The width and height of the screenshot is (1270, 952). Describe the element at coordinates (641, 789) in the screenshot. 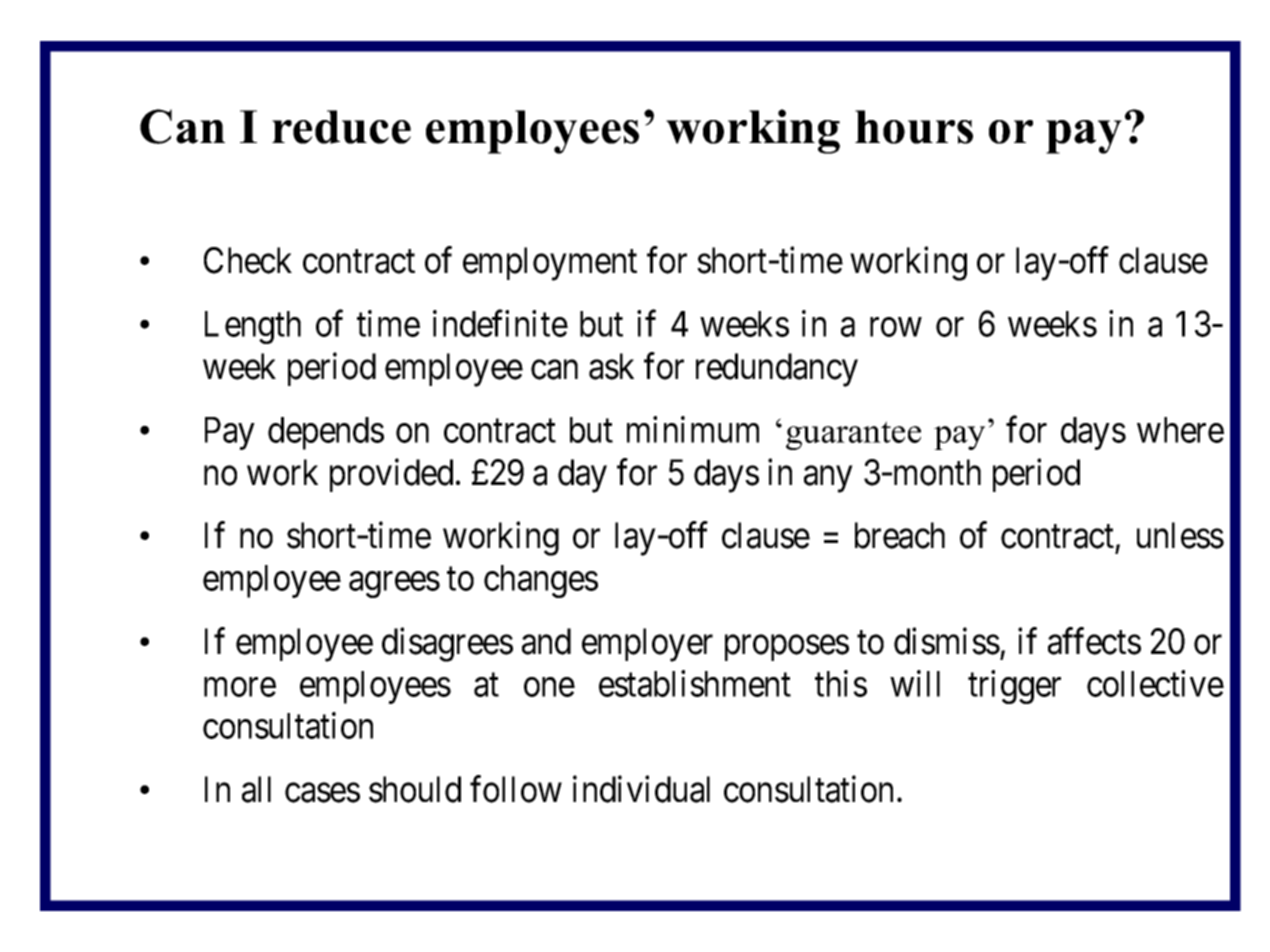

I see `individual` at that location.
